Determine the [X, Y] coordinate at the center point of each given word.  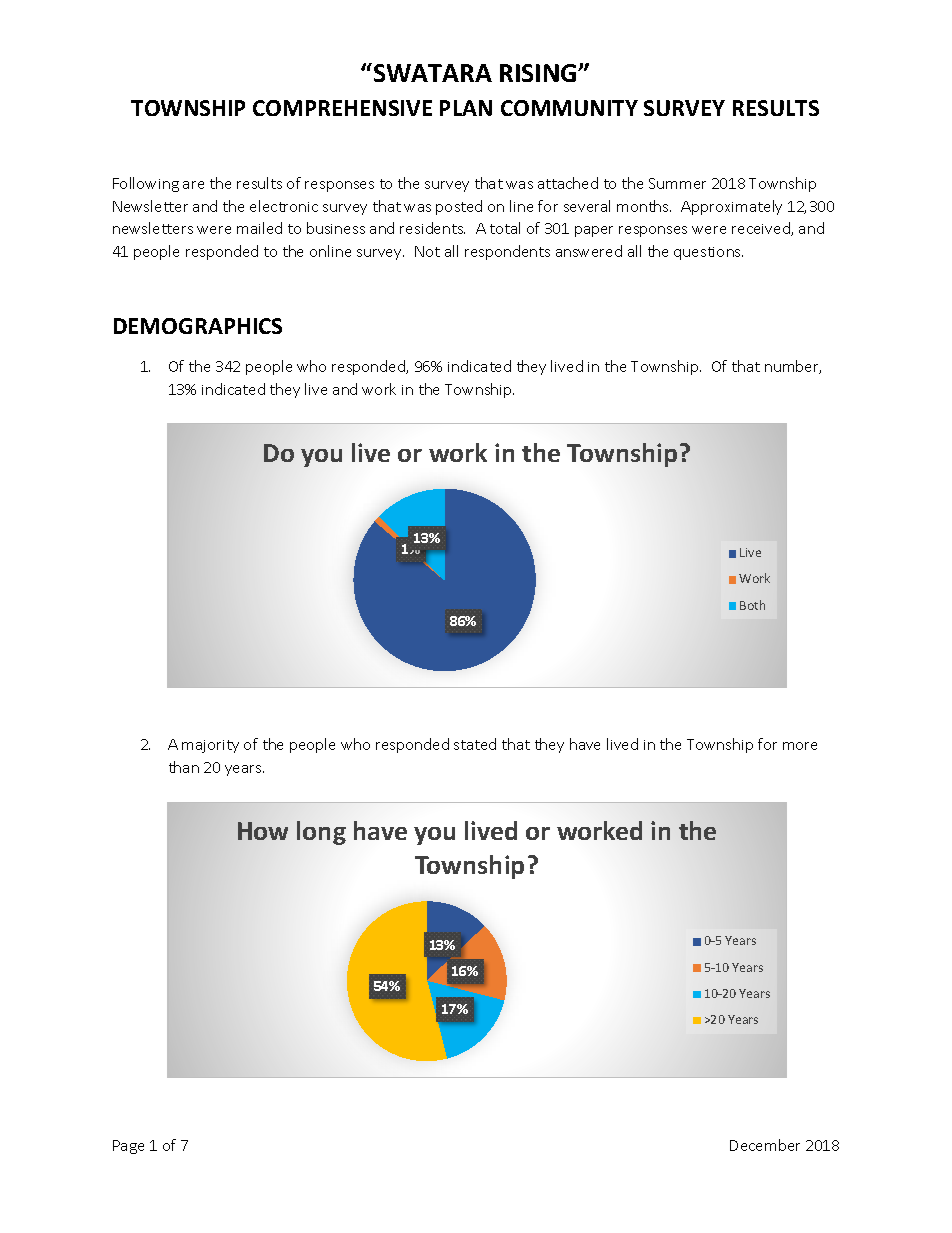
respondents [507, 252]
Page [128, 1147]
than [184, 767]
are [193, 185]
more [800, 746]
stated [475, 744]
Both [752, 605]
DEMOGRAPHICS [198, 326]
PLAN [466, 108]
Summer [677, 183]
